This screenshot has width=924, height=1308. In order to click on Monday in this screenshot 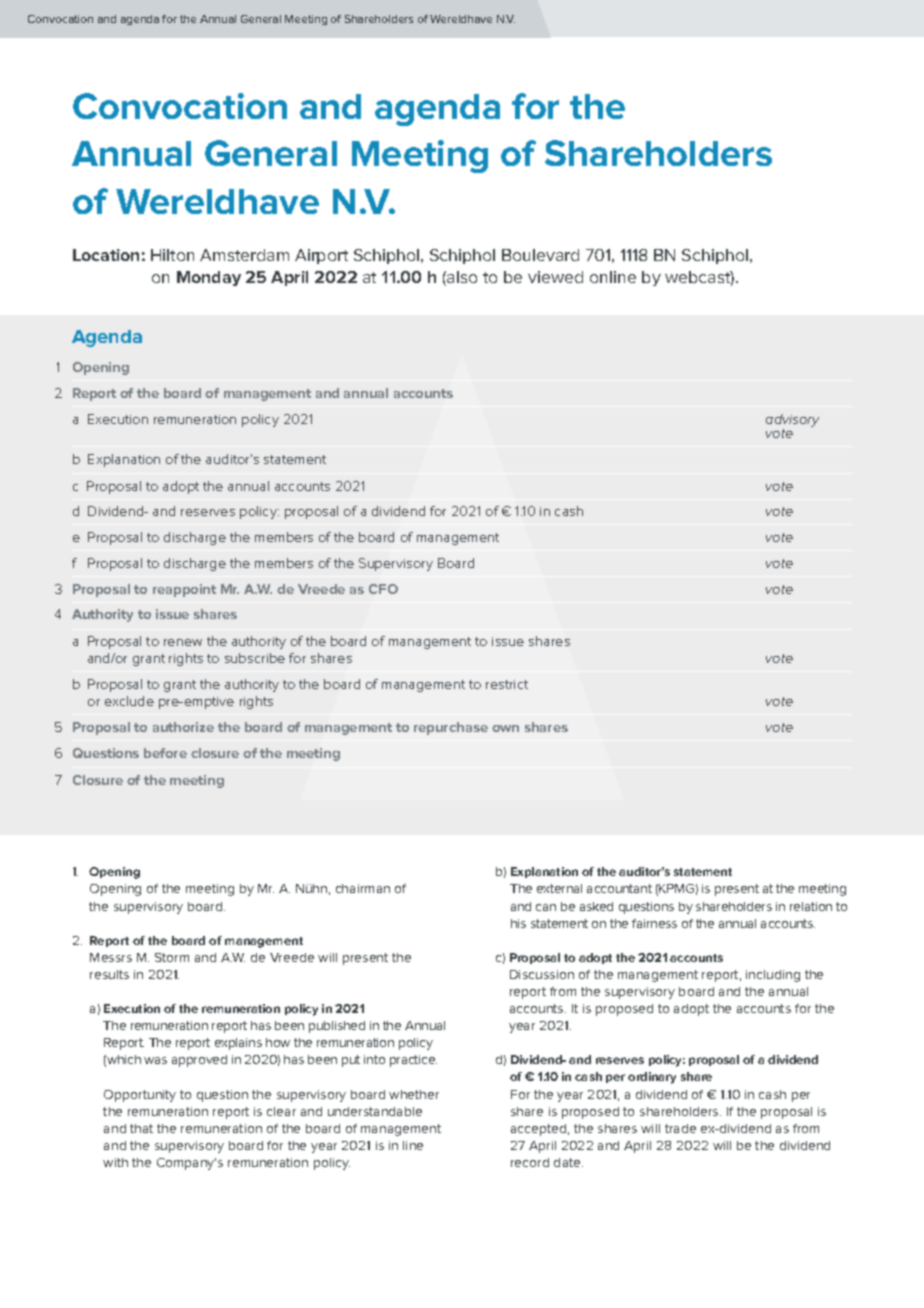, I will do `click(209, 278)`.
